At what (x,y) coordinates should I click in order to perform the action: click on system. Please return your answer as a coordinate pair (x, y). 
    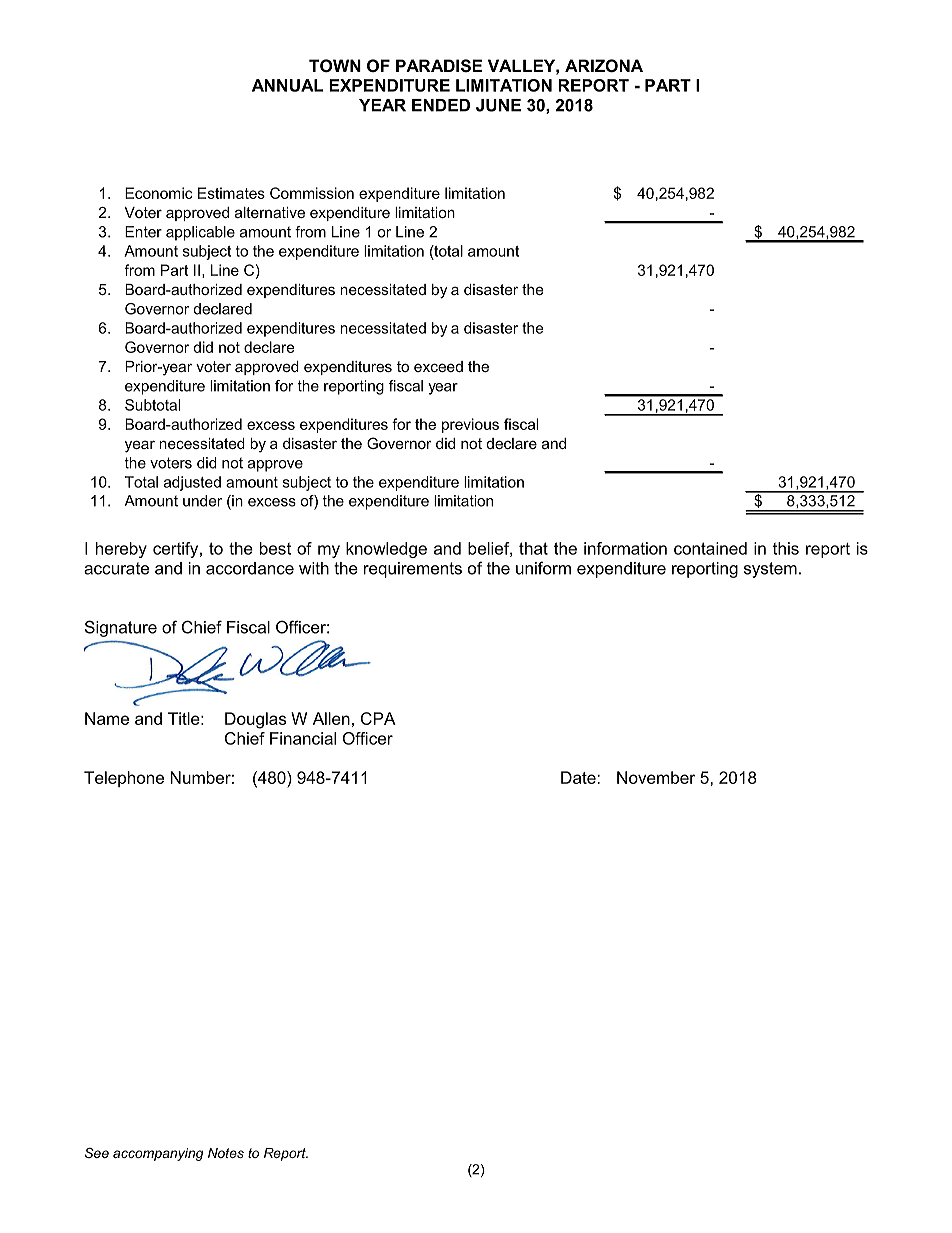
    Looking at the image, I should click on (770, 570).
